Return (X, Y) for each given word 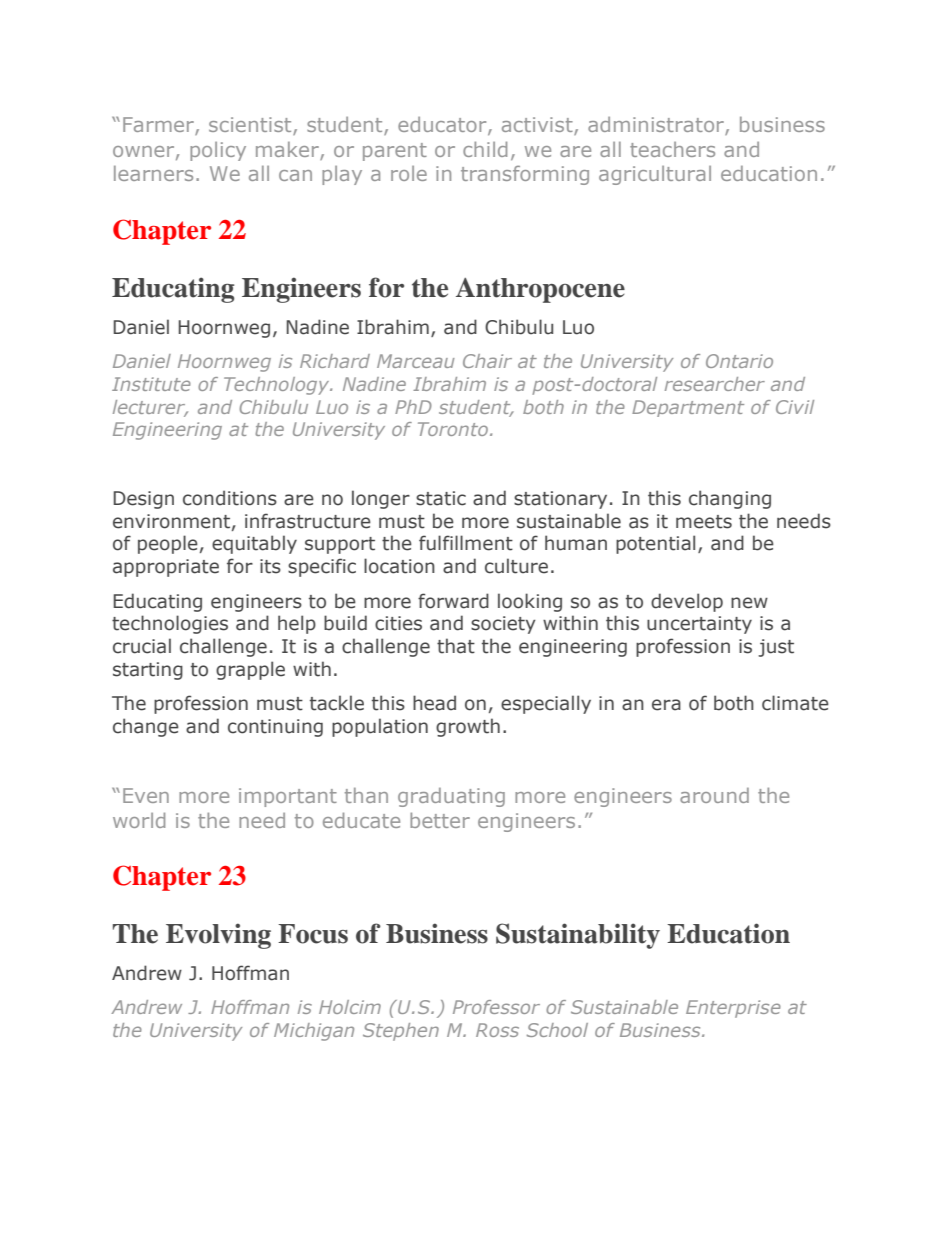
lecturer (150, 408)
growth (468, 727)
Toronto (454, 429)
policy (218, 151)
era (666, 705)
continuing (275, 728)
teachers (672, 149)
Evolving (218, 936)
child (485, 149)
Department (688, 408)
